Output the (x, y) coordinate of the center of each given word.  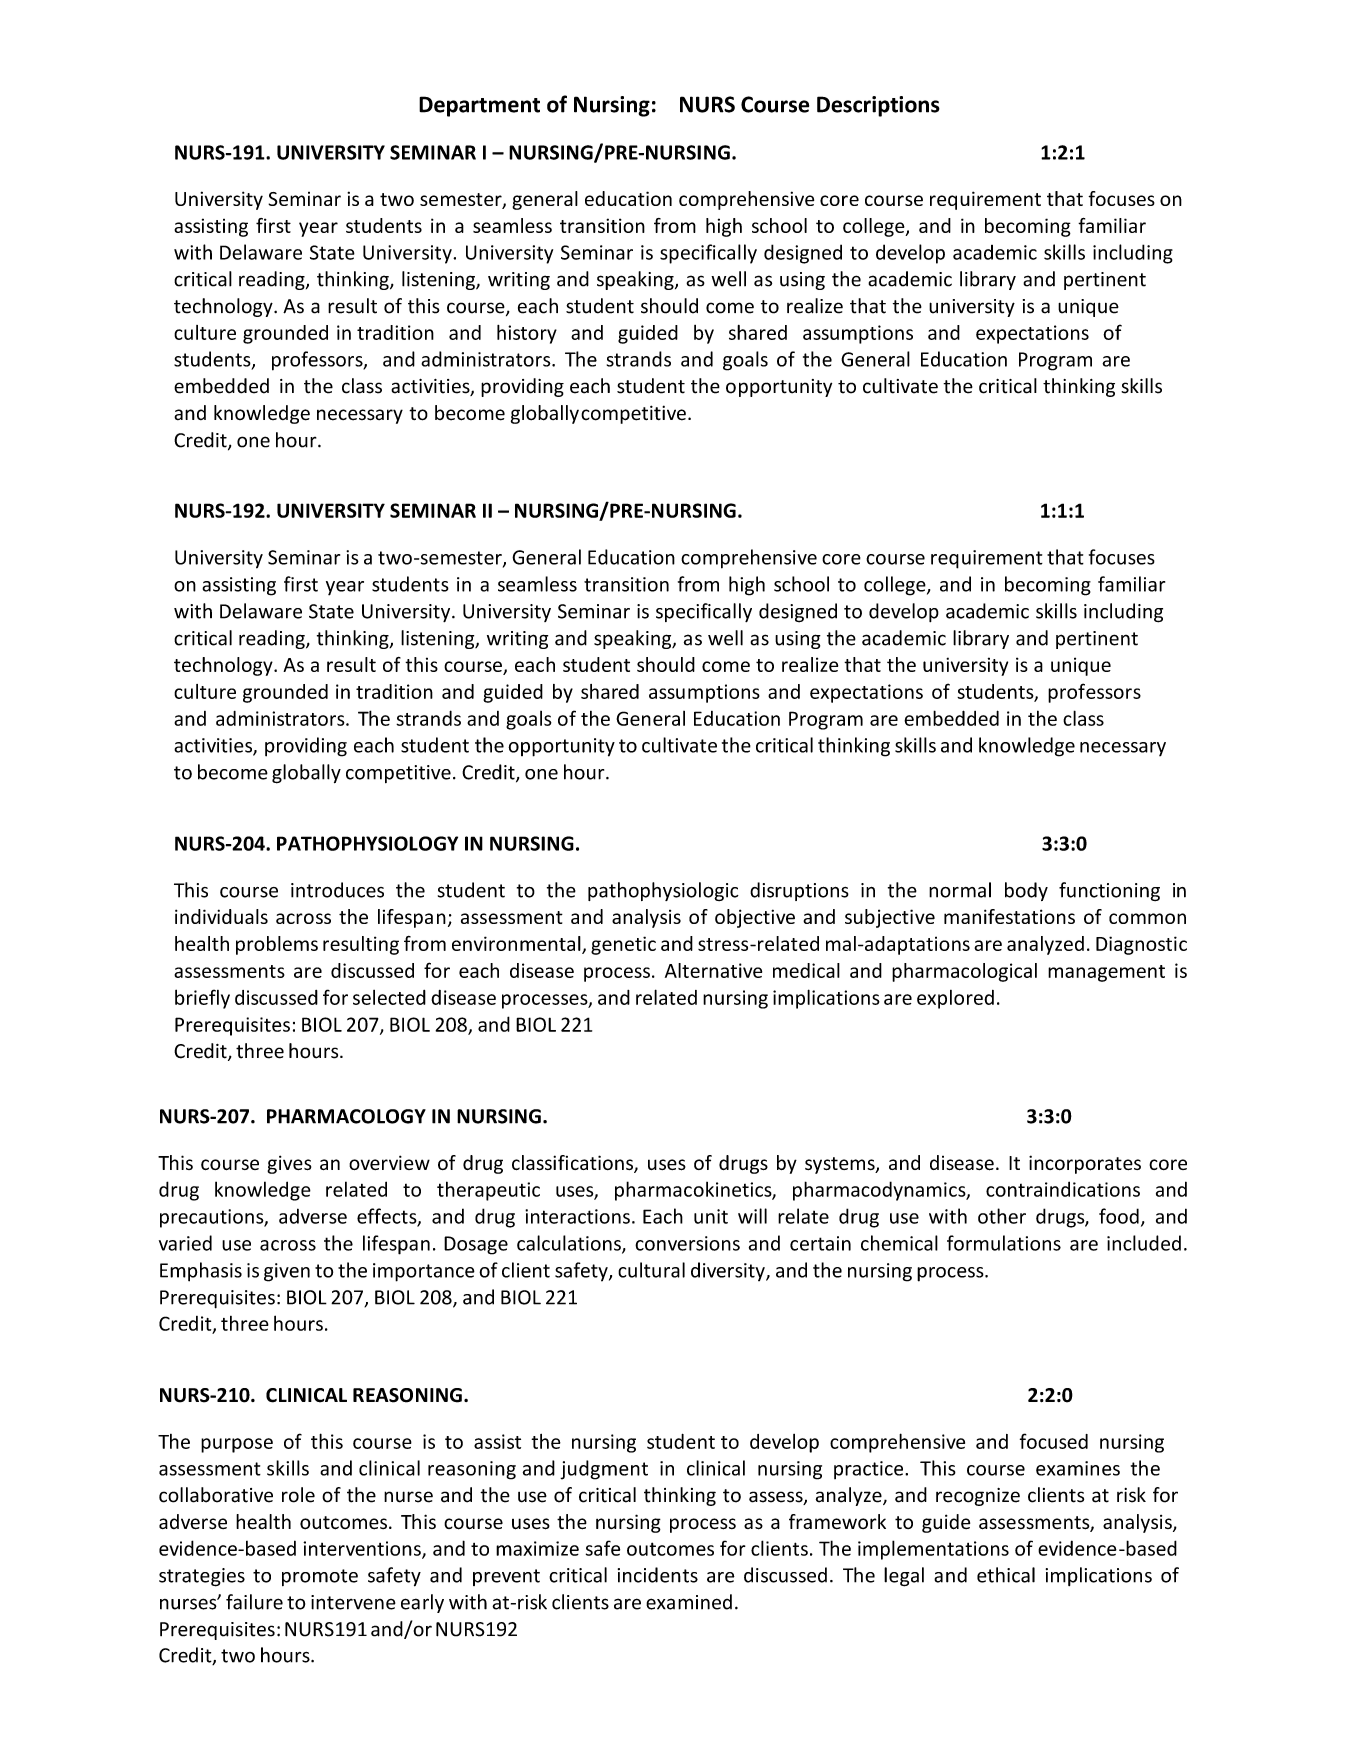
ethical (1006, 1575)
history (527, 334)
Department (479, 106)
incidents (658, 1575)
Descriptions (878, 106)
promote (320, 1577)
